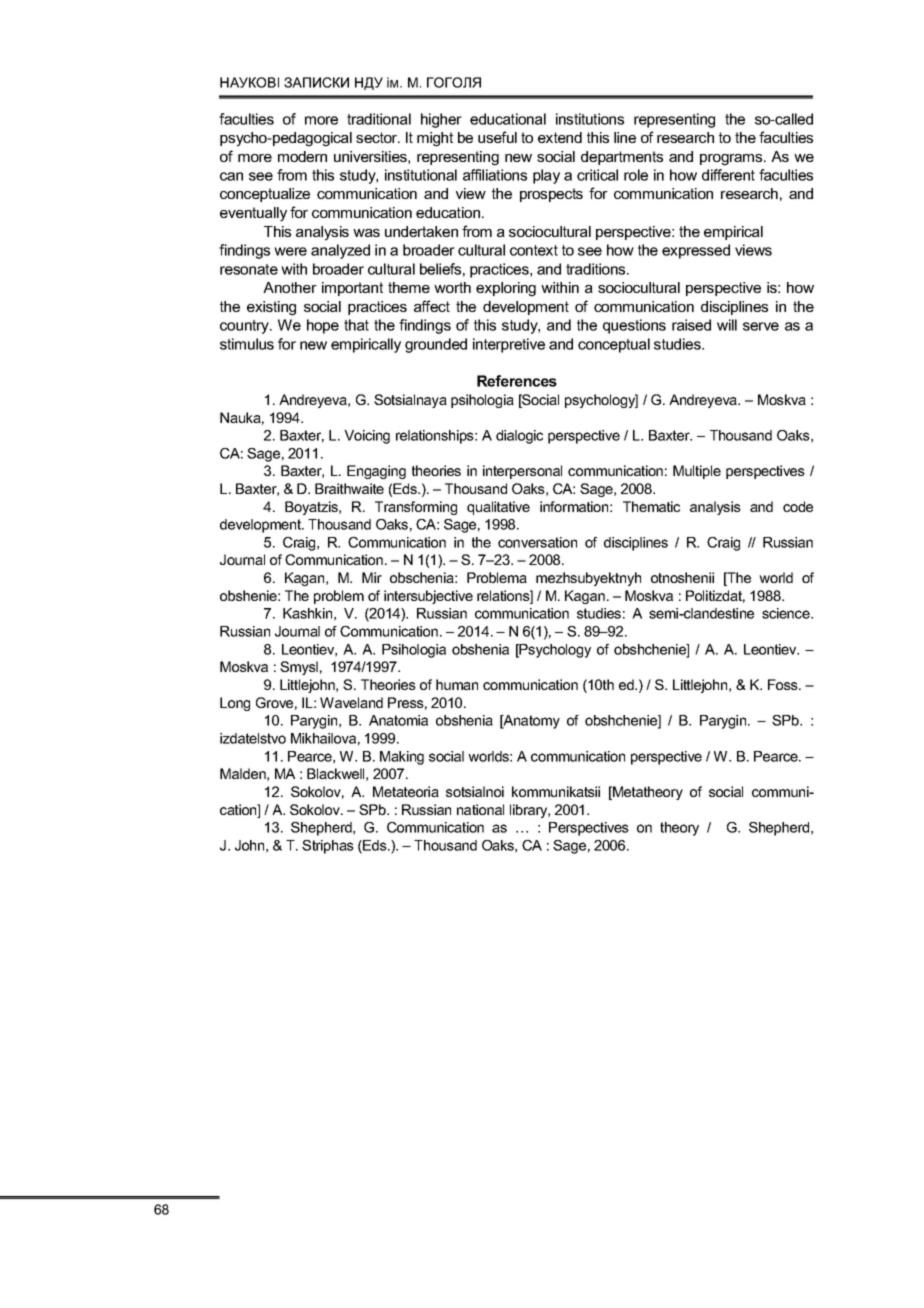 The height and width of the image is (1308, 924). I want to click on useful, so click(497, 137).
